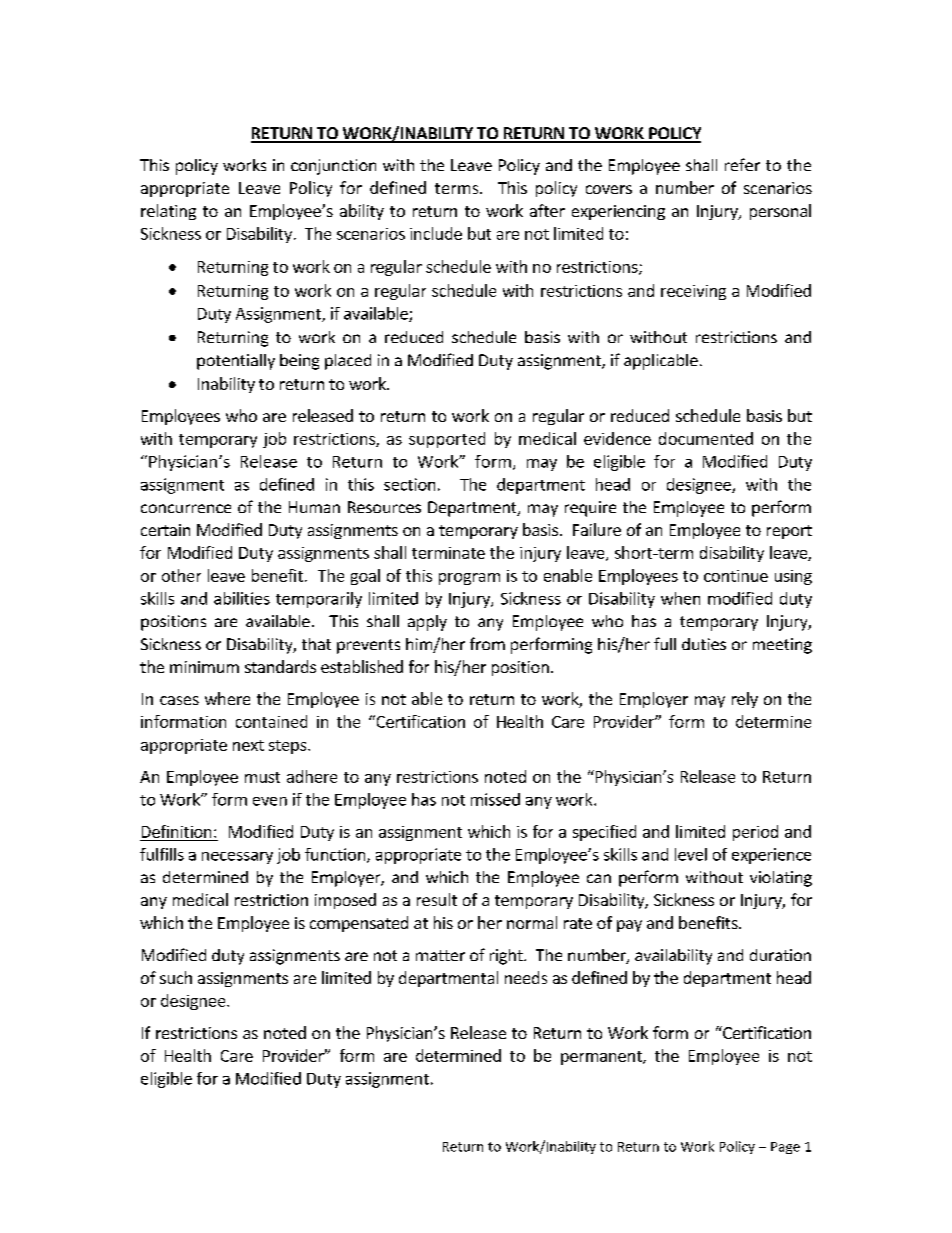 Image resolution: width=952 pixels, height=1233 pixels. Describe the element at coordinates (168, 212) in the document. I see `relating` at that location.
